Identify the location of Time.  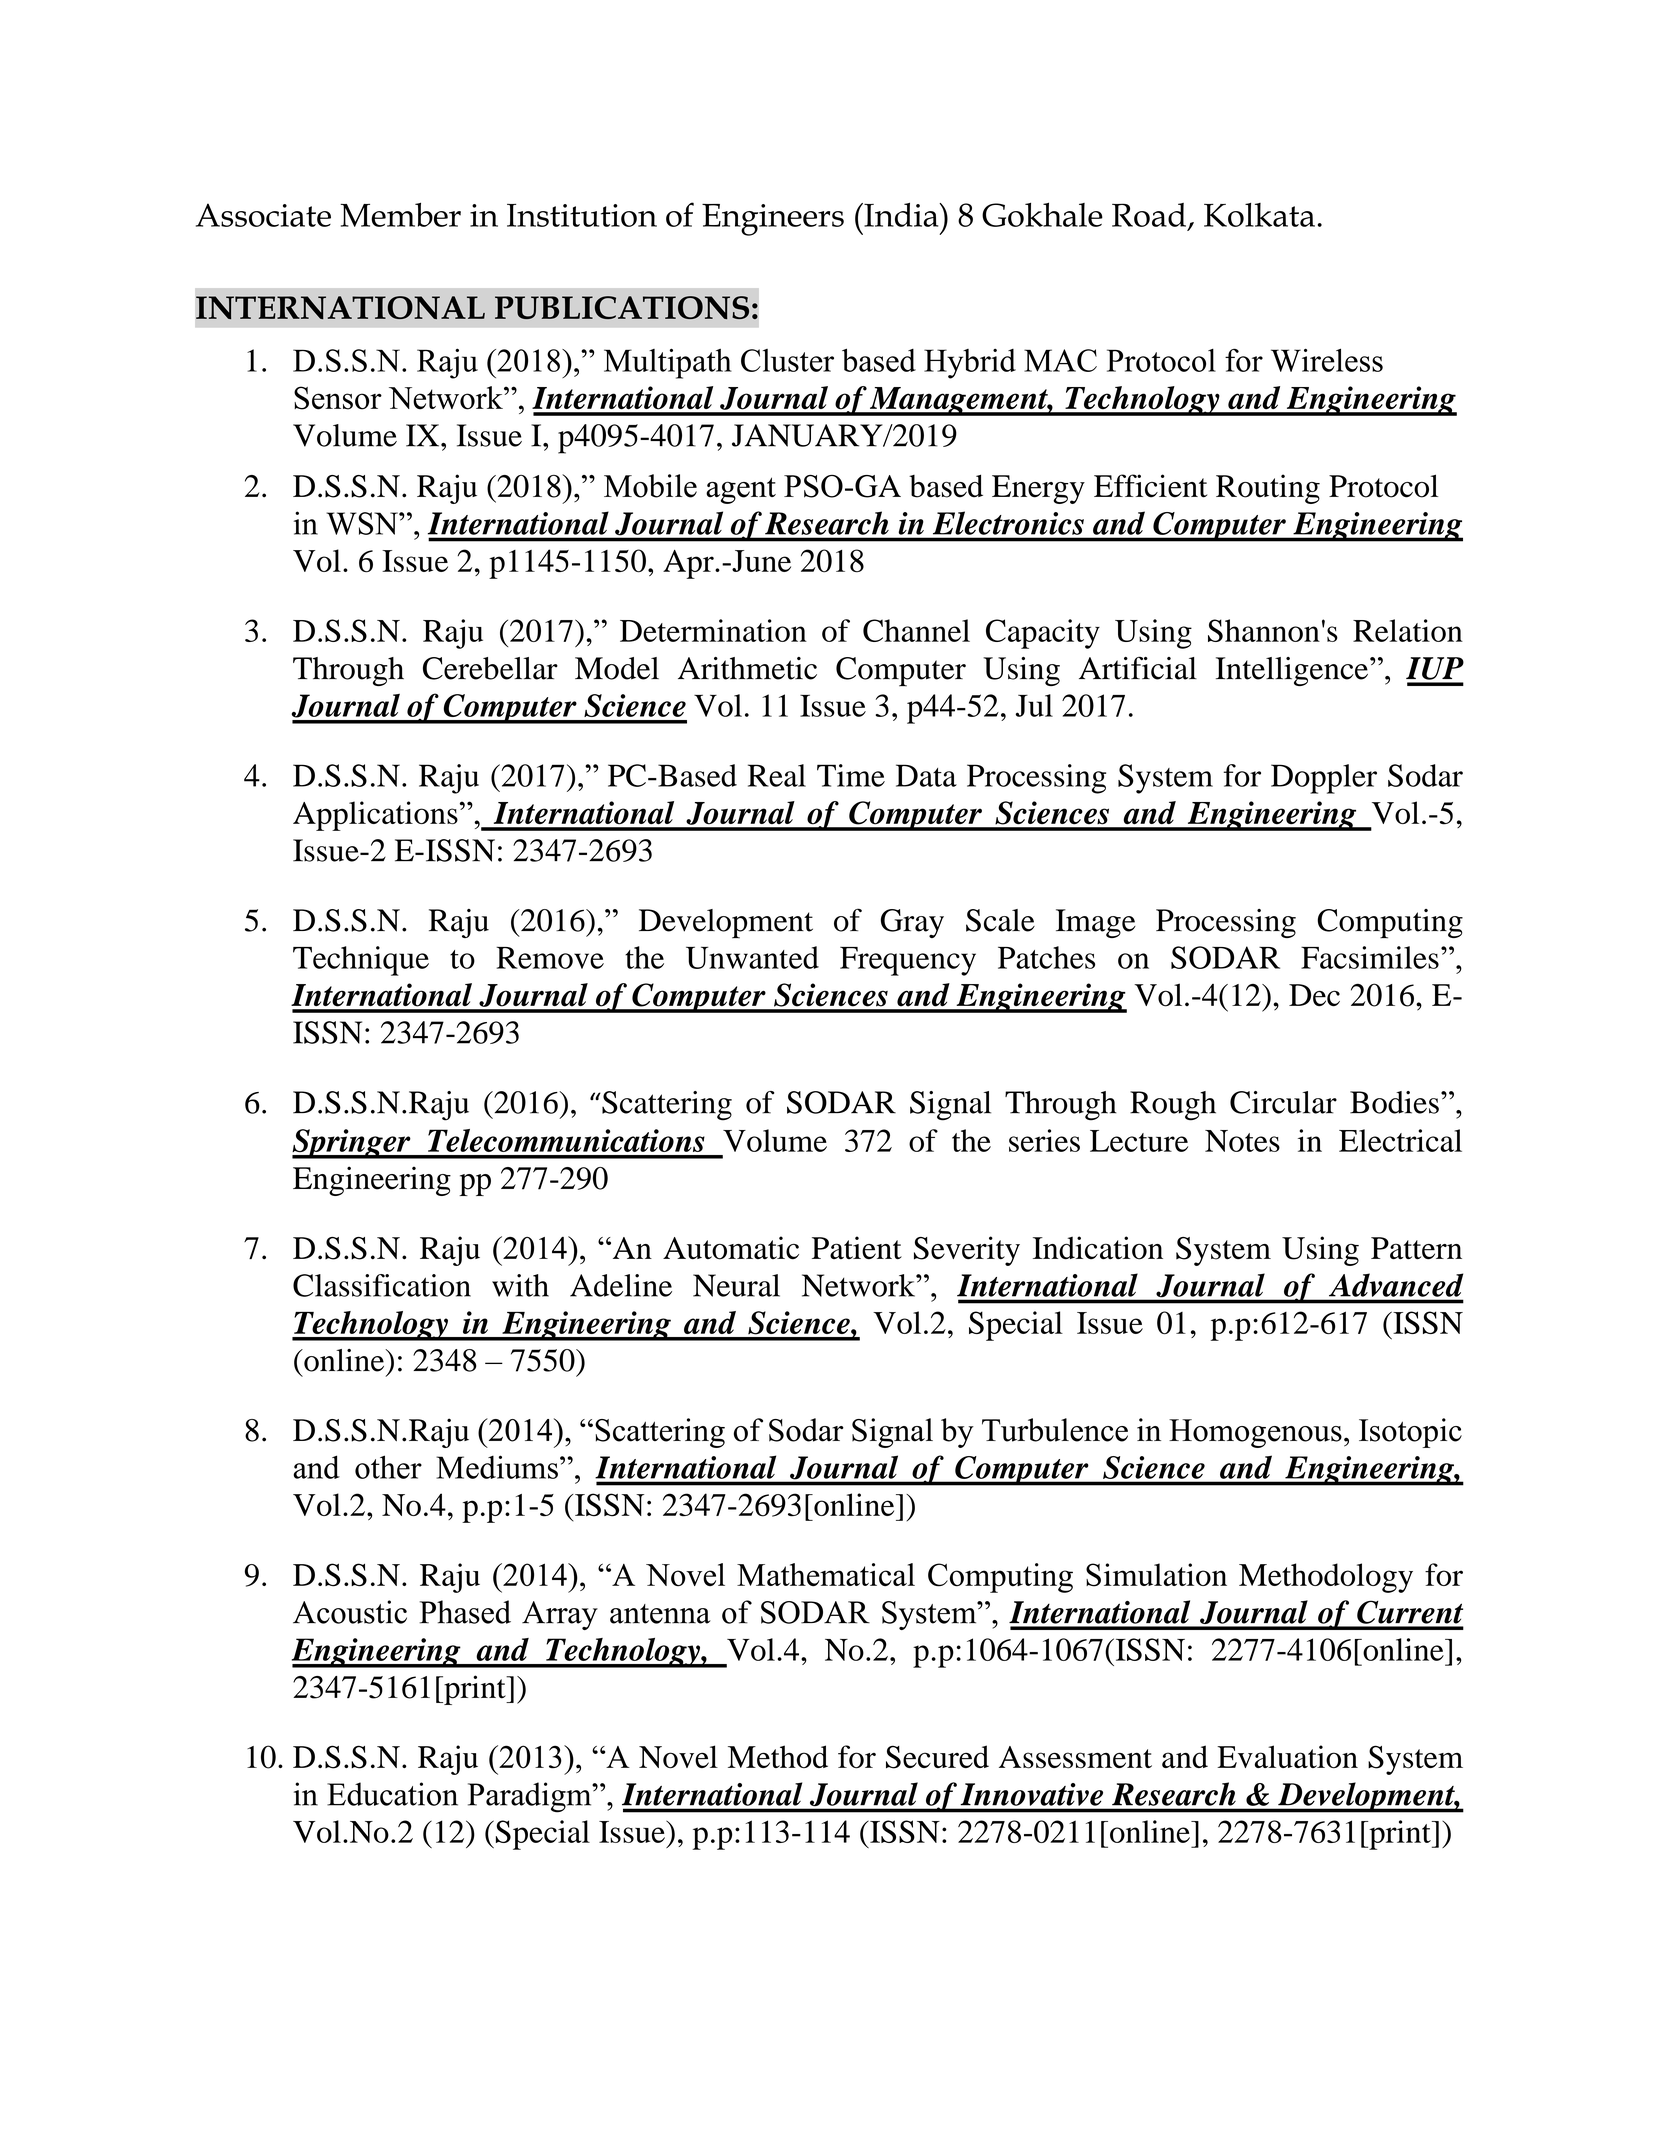
(851, 775).
